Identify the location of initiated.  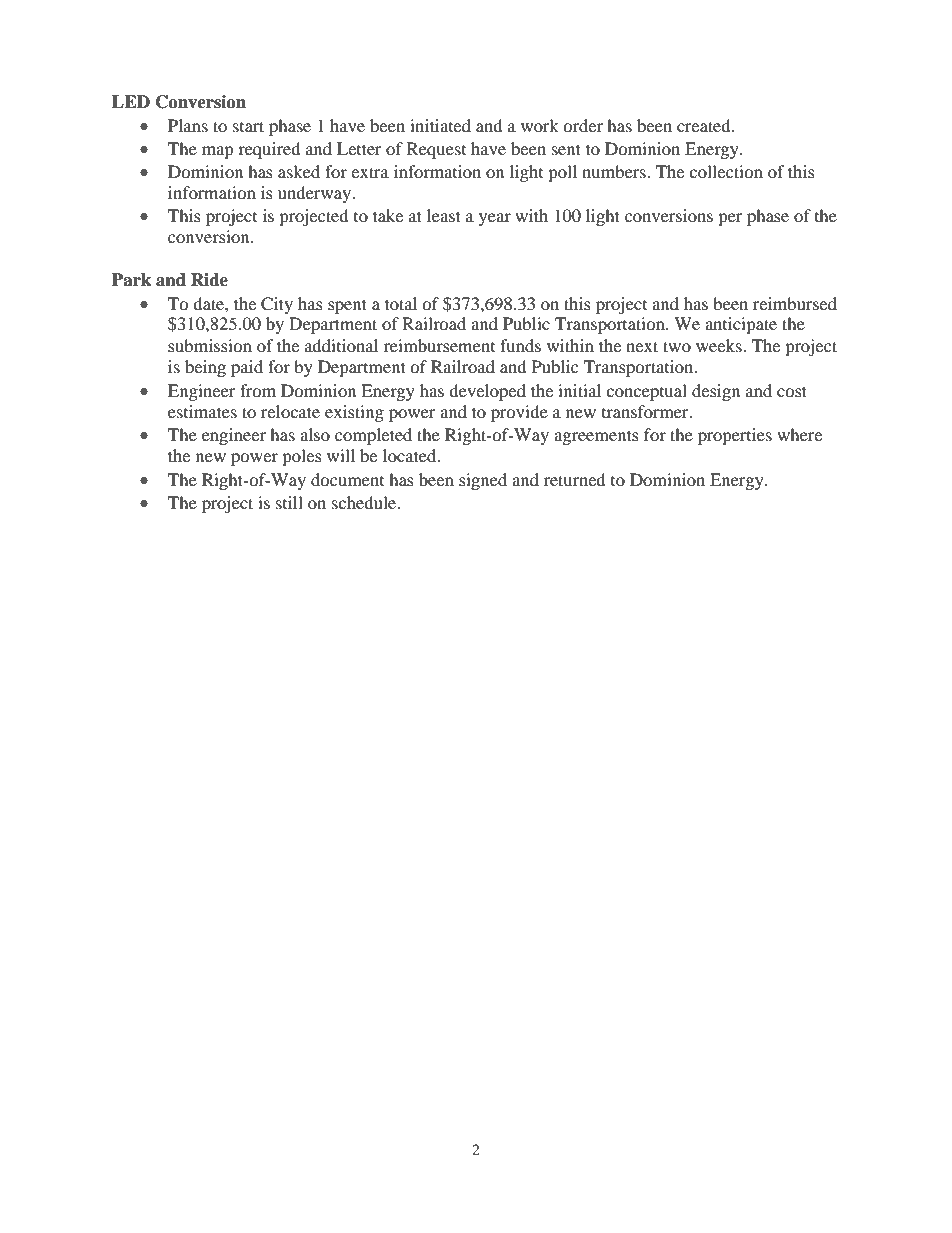
(440, 125).
